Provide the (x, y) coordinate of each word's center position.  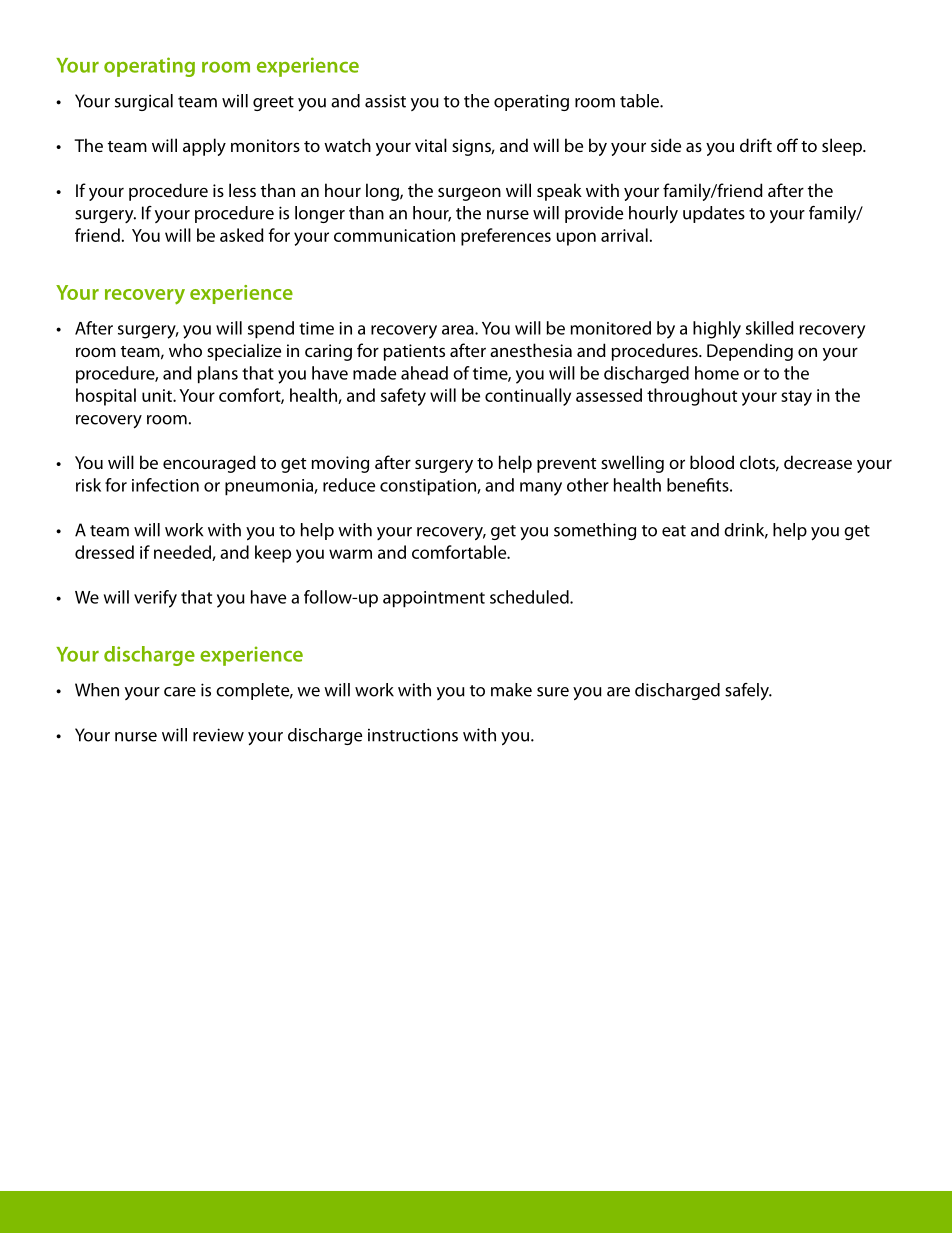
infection (165, 485)
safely (748, 691)
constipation (429, 487)
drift (756, 145)
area (459, 330)
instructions (413, 735)
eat (674, 531)
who (185, 350)
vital (431, 145)
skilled (770, 328)
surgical (144, 102)
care (180, 692)
